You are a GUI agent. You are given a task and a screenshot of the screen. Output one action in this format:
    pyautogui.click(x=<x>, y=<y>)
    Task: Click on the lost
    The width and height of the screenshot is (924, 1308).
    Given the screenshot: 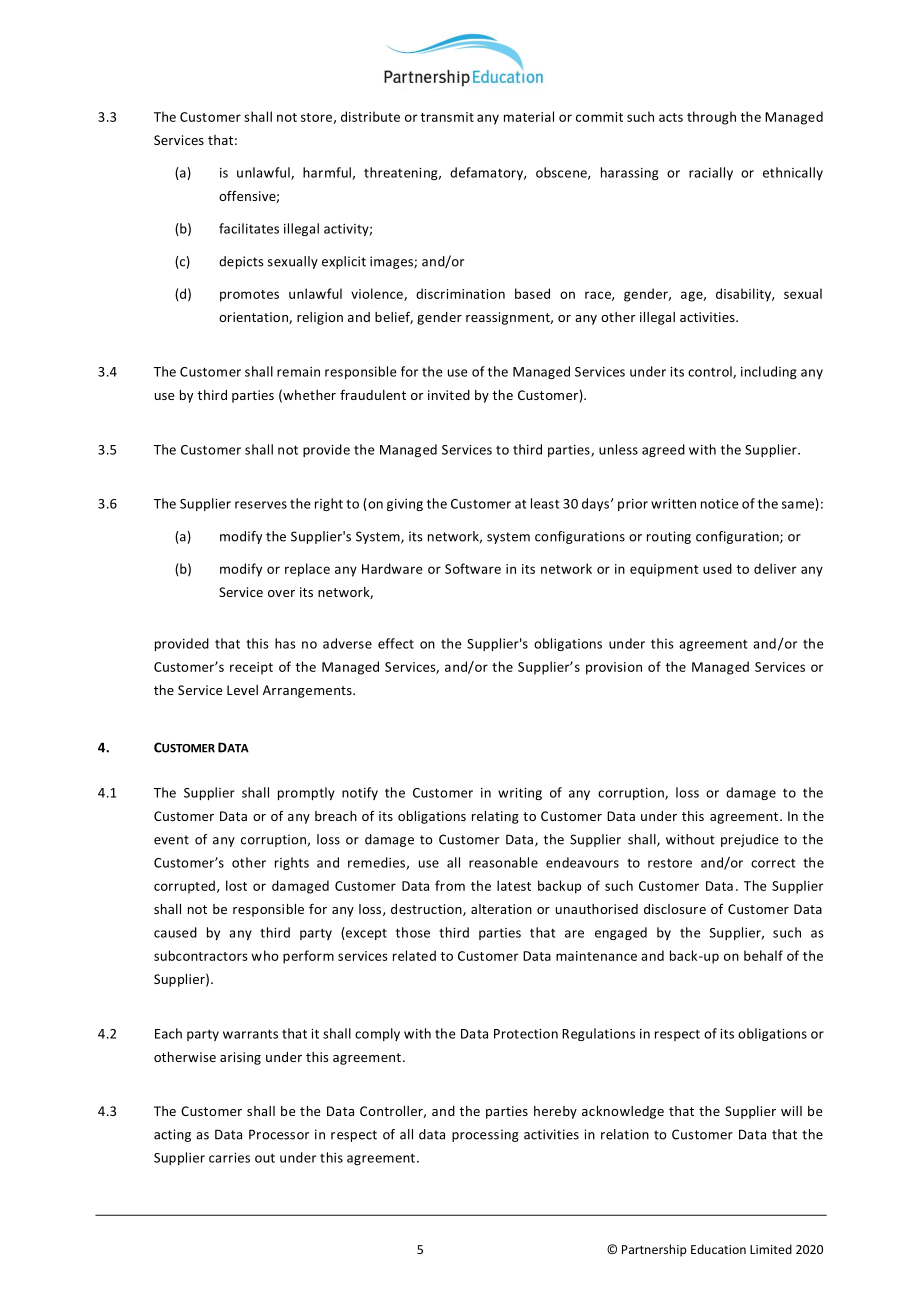 What is the action you would take?
    pyautogui.click(x=236, y=885)
